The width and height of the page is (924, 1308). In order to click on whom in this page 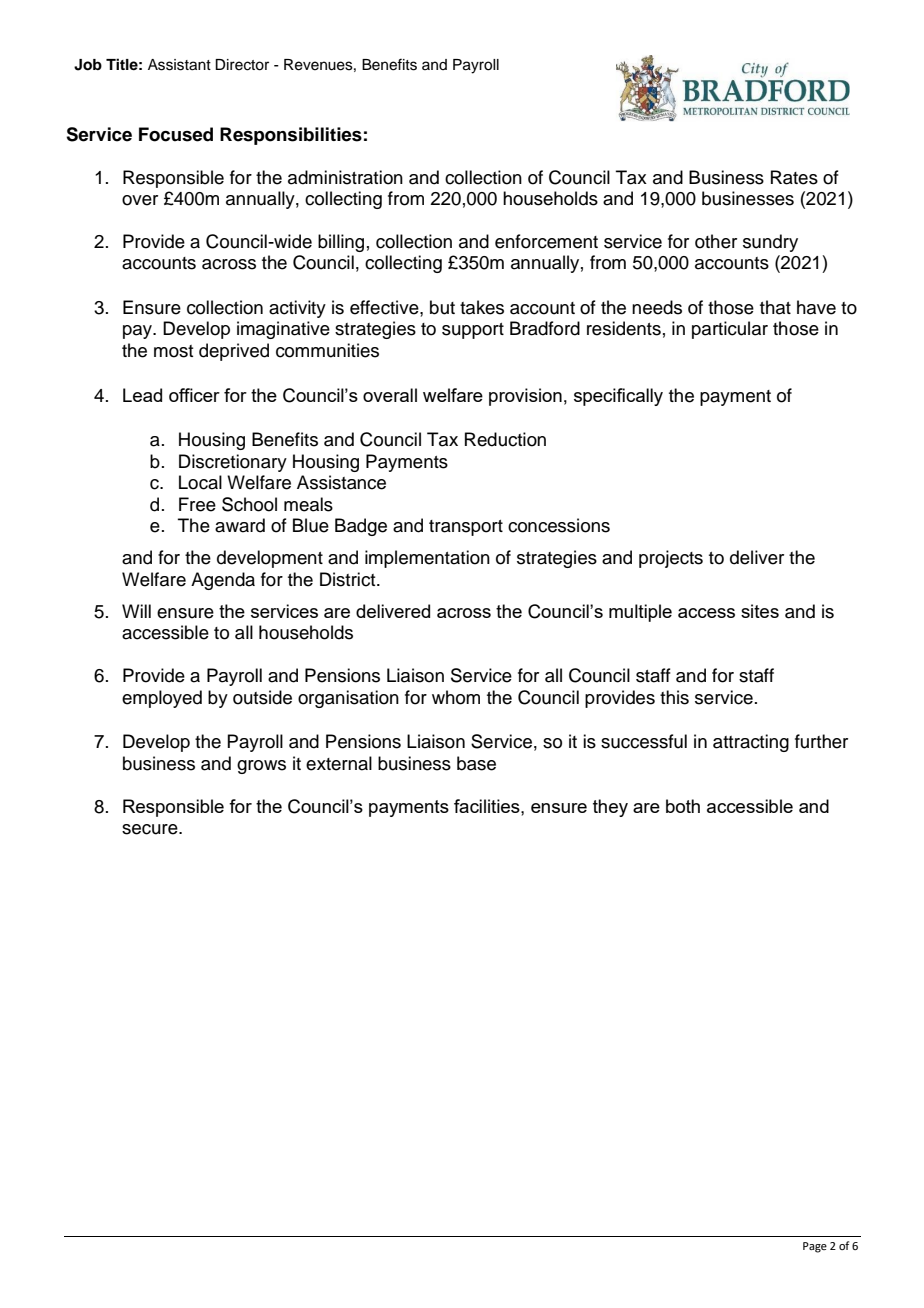, I will do `click(456, 697)`.
